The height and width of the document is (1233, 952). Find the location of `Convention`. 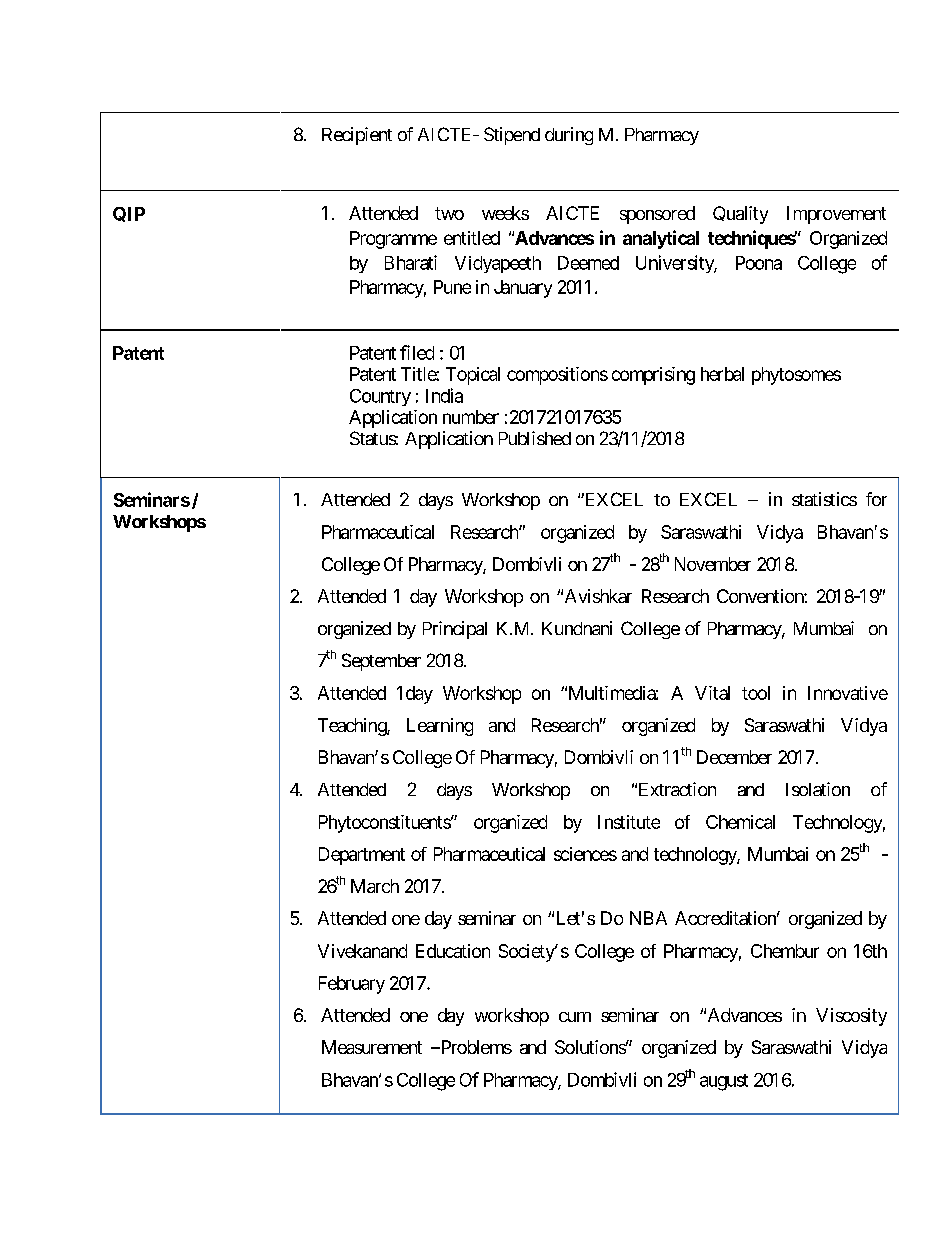

Convention is located at coordinates (761, 596).
